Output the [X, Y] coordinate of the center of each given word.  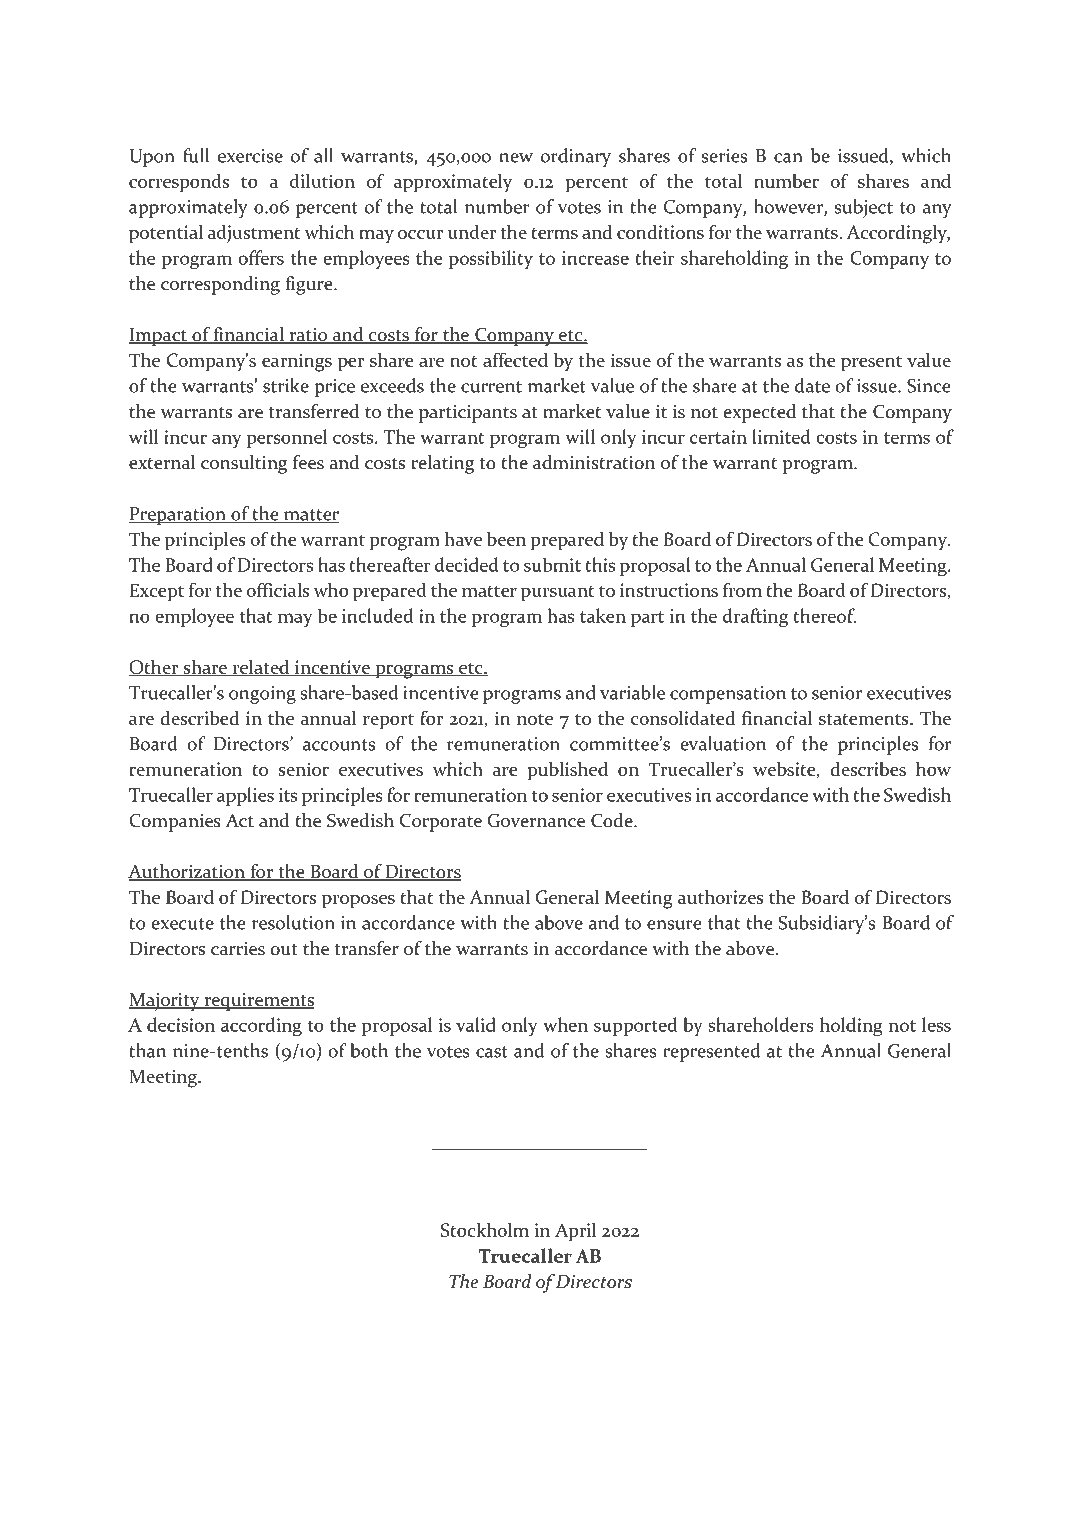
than [147, 1050]
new [516, 158]
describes [868, 768]
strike [286, 385]
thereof [824, 615]
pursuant [557, 594]
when [565, 1024]
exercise [250, 156]
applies [245, 796]
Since [928, 386]
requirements [258, 1002]
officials [277, 589]
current [491, 387]
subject [864, 208]
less [936, 1024]
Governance [536, 820]
